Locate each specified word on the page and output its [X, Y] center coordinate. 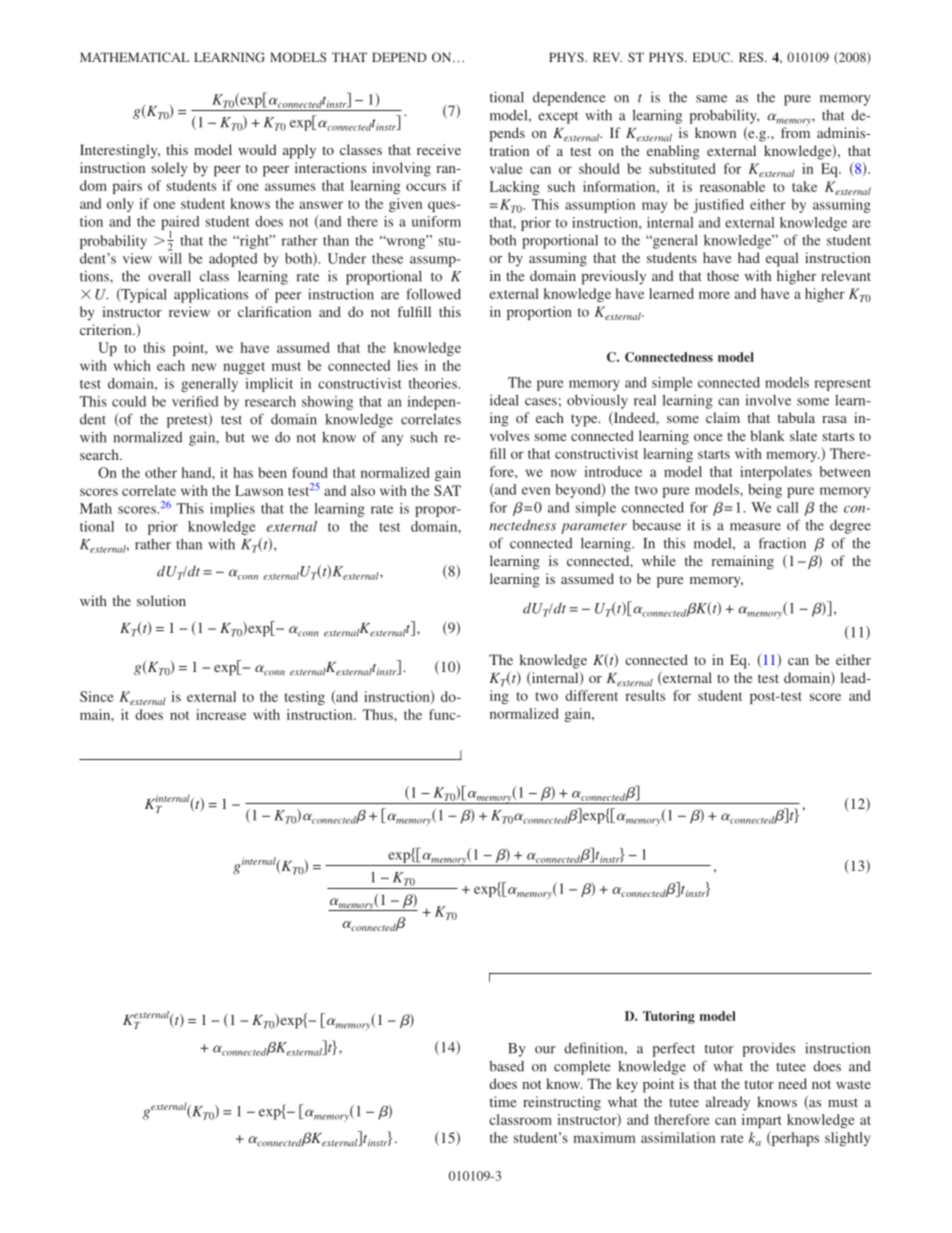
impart [761, 1121]
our [545, 1050]
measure [755, 527]
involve [768, 400]
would [257, 149]
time [503, 1101]
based [506, 1066]
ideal [504, 400]
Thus [379, 714]
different [591, 695]
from [795, 131]
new [204, 367]
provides [768, 1050]
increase [221, 714]
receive [439, 149]
